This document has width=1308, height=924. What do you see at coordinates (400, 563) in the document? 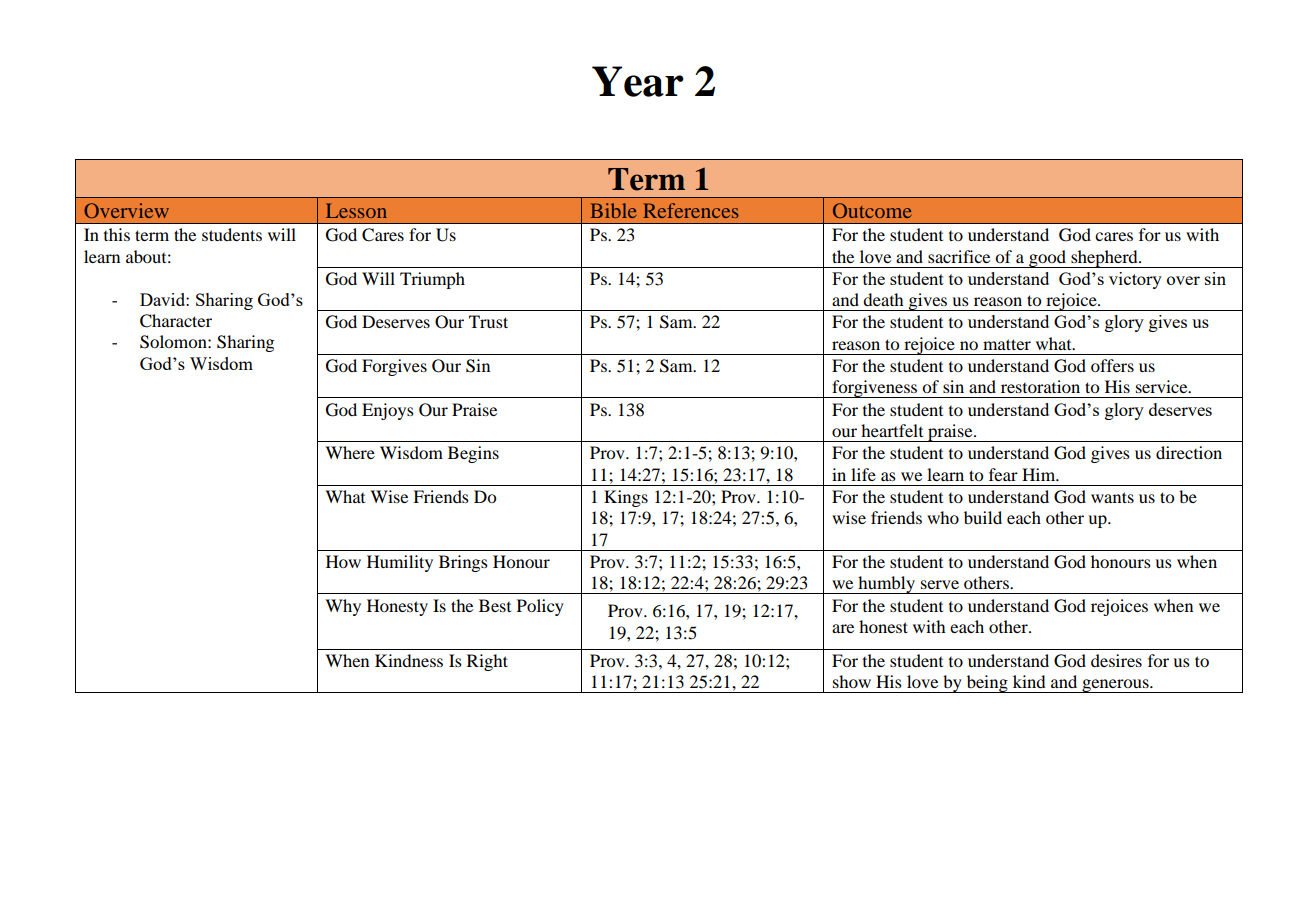
I see `Humility` at bounding box center [400, 563].
